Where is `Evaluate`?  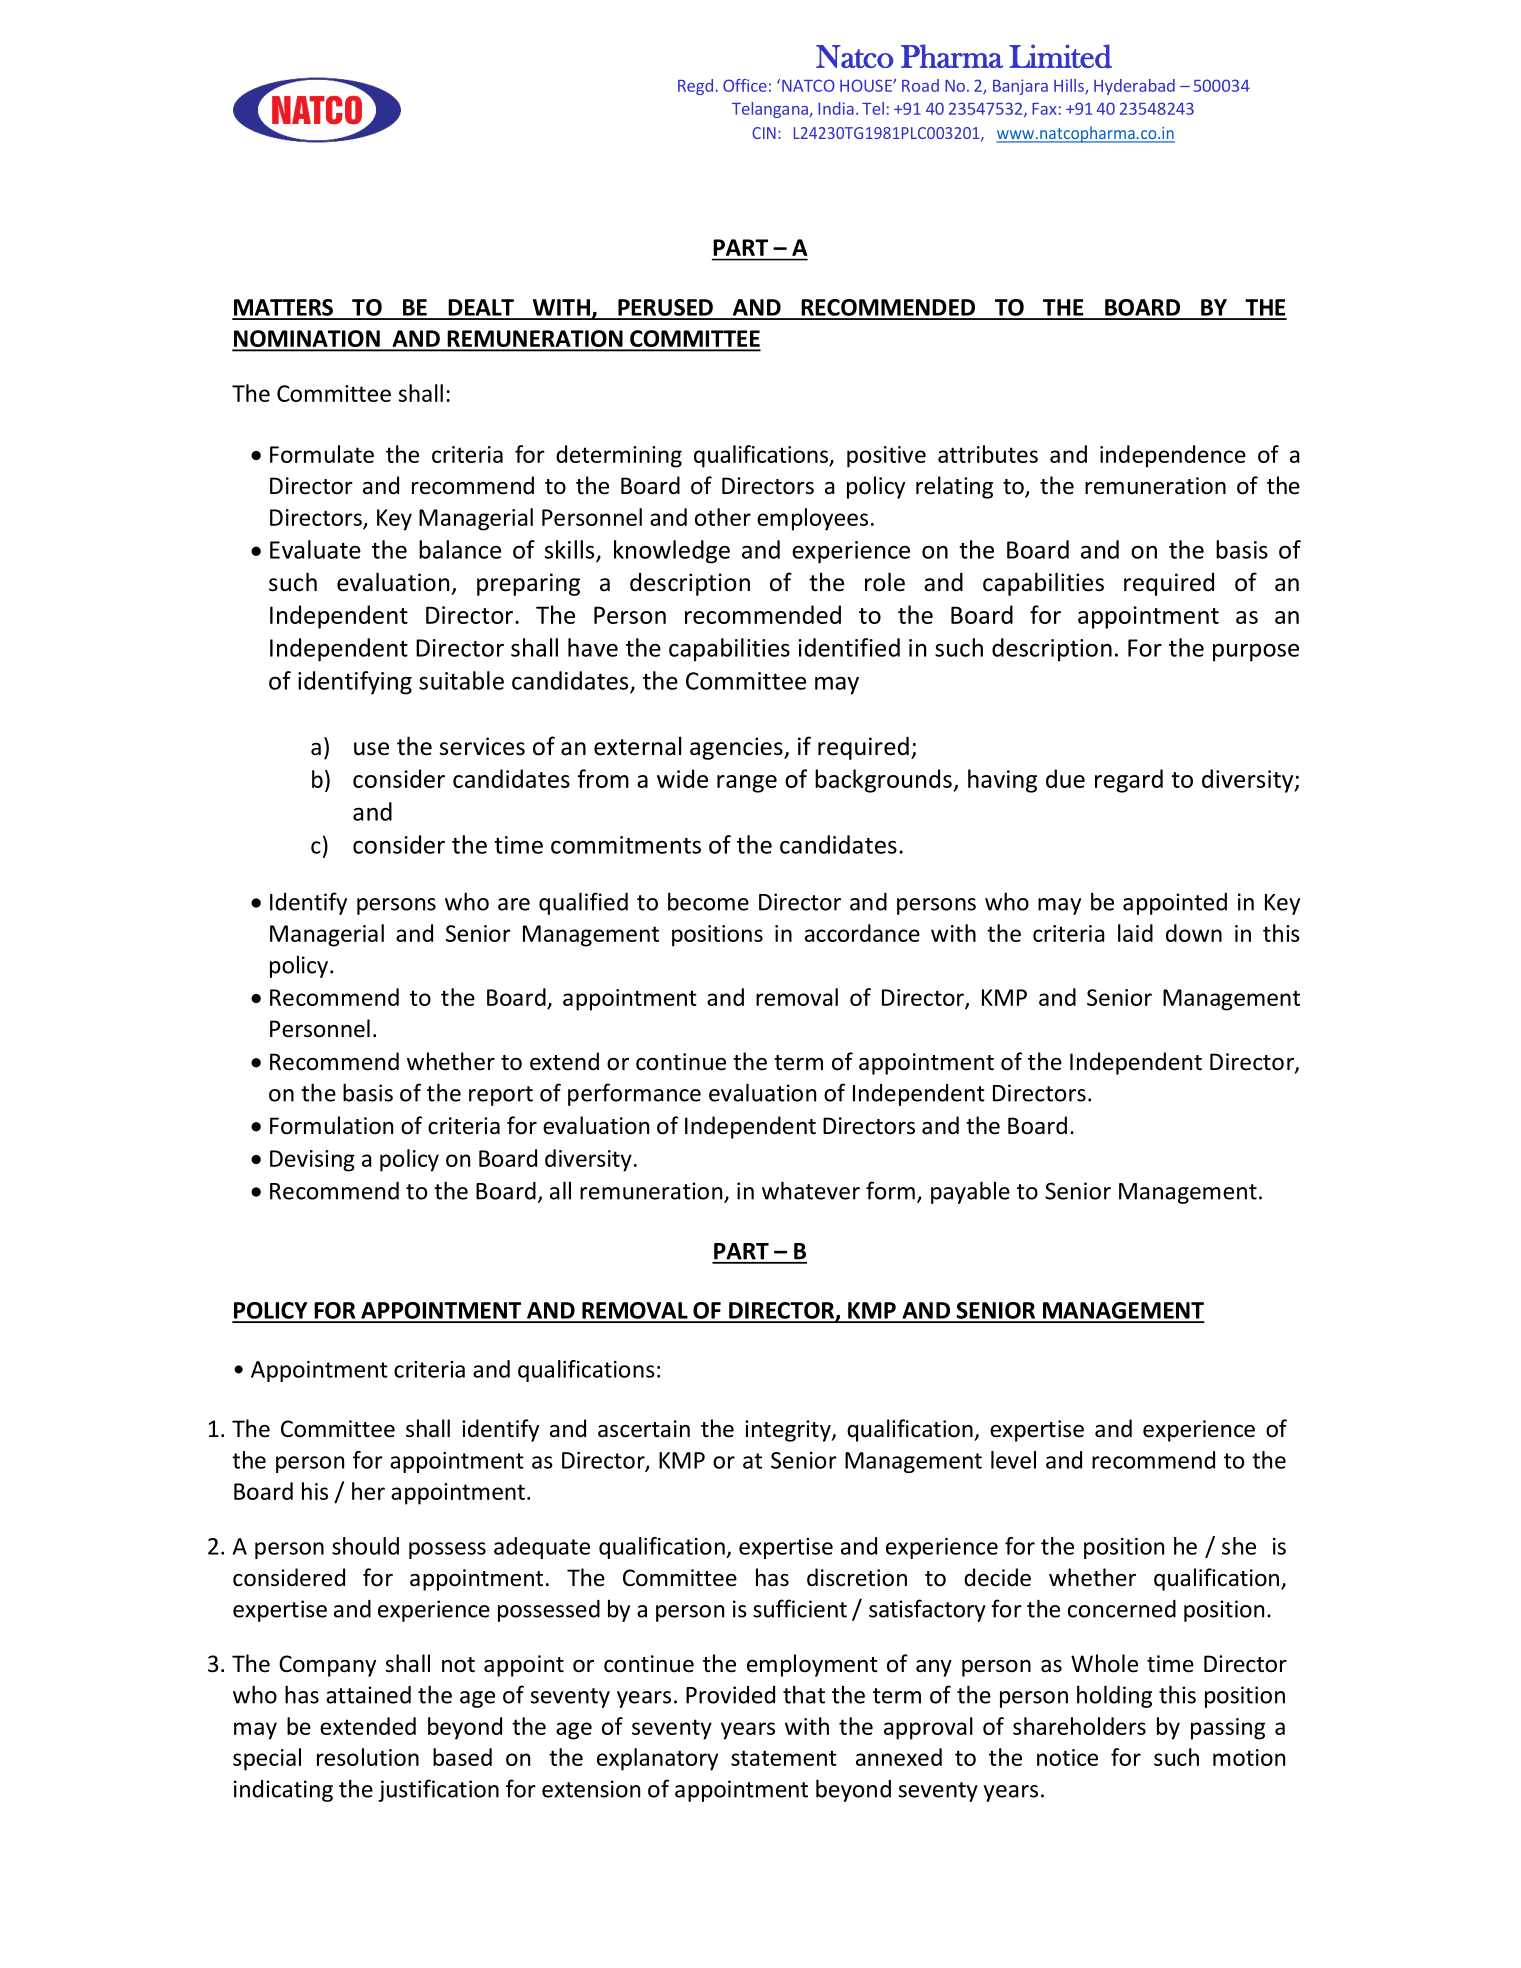
Evaluate is located at coordinates (315, 549).
